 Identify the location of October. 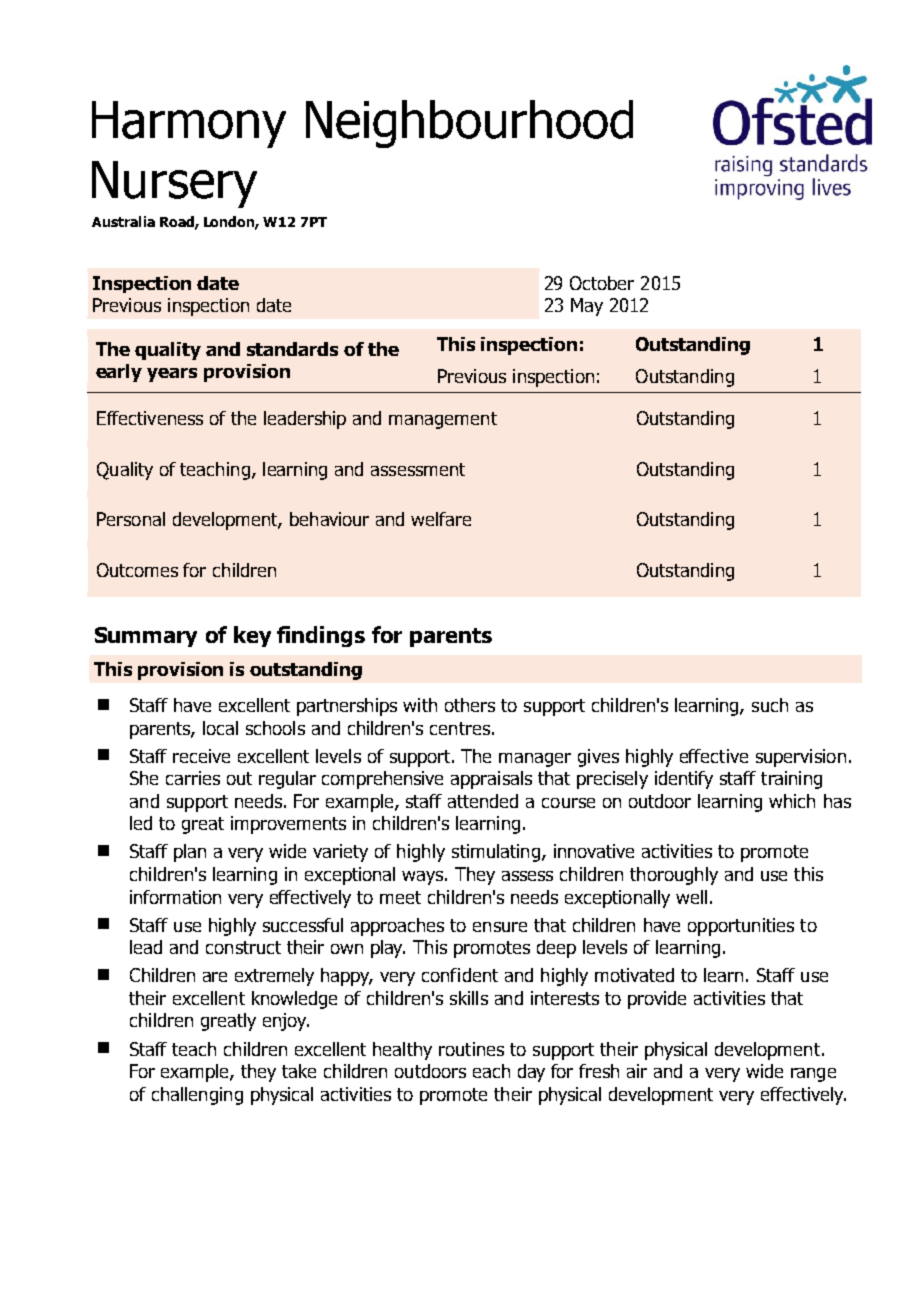
(602, 283).
